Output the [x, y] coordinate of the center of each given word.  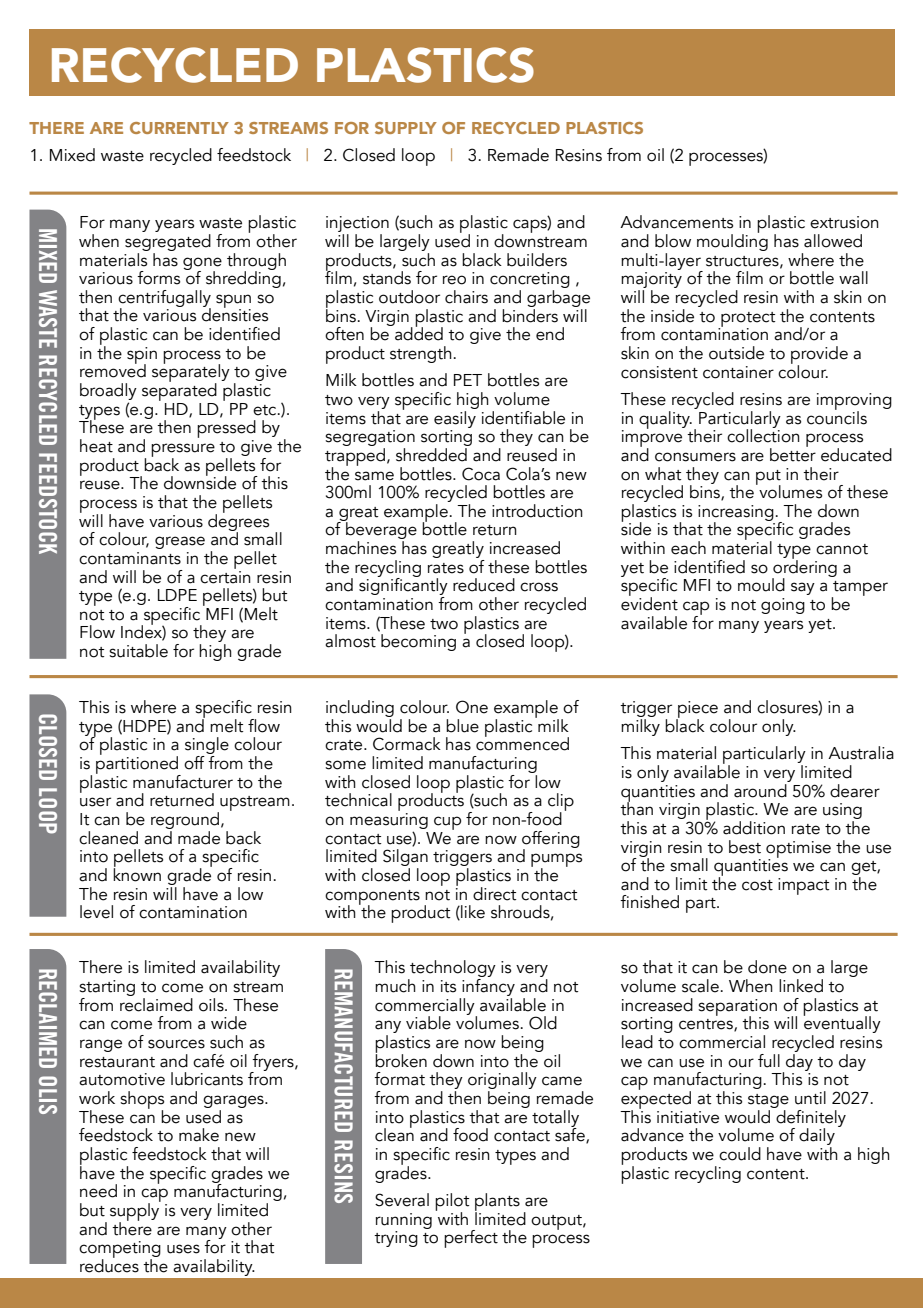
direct [495, 894]
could [740, 1154]
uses [183, 1249]
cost [757, 885]
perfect [471, 1239]
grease [180, 542]
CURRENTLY [179, 128]
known [137, 873]
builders [537, 260]
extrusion [844, 222]
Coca [481, 474]
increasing [736, 514]
